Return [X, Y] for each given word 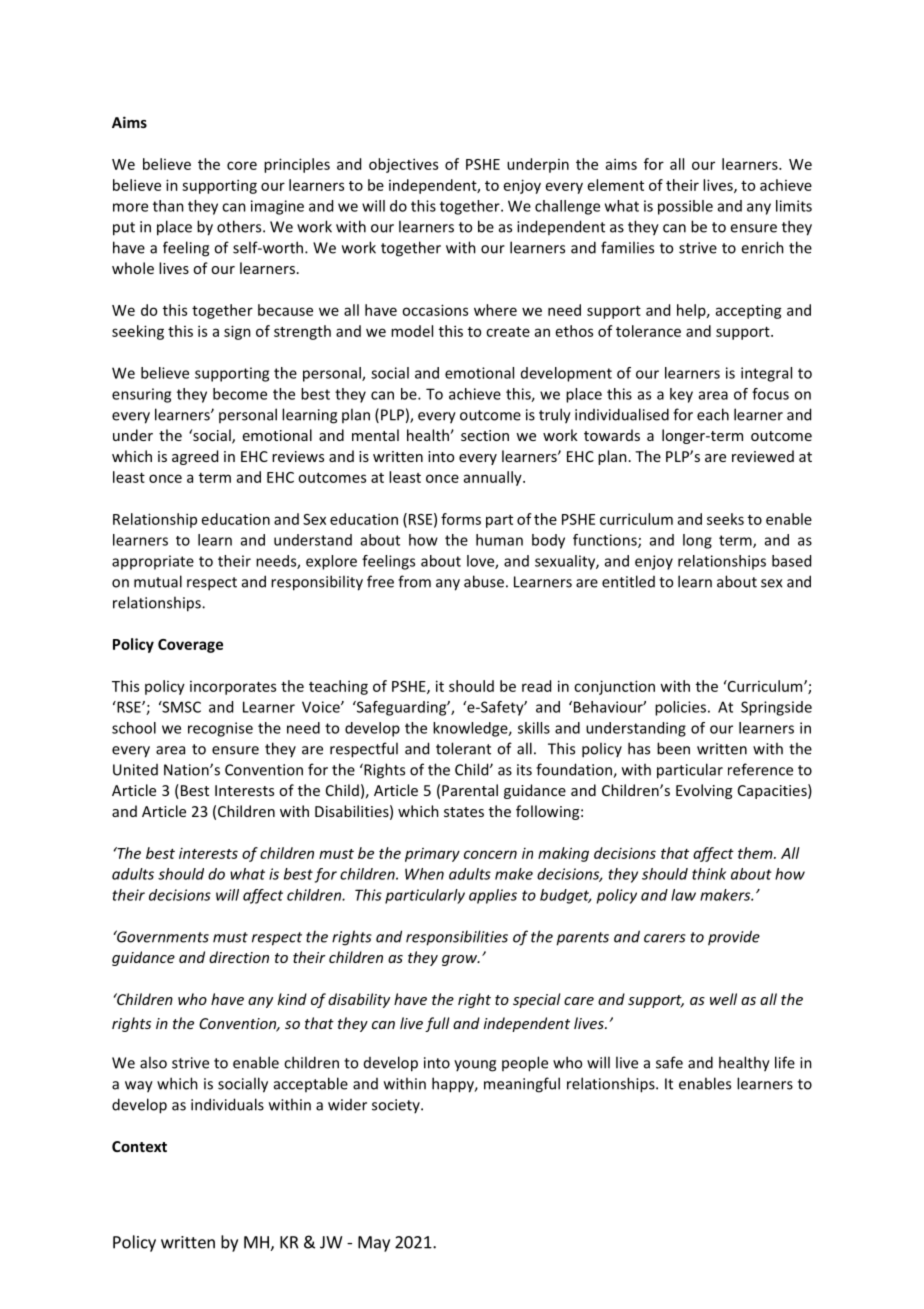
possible [685, 207]
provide [734, 938]
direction [239, 957]
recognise [220, 729]
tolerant [463, 748]
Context [139, 1146]
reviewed [763, 456]
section [485, 435]
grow [461, 960]
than [168, 206]
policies [680, 708]
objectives [403, 165]
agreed [195, 457]
